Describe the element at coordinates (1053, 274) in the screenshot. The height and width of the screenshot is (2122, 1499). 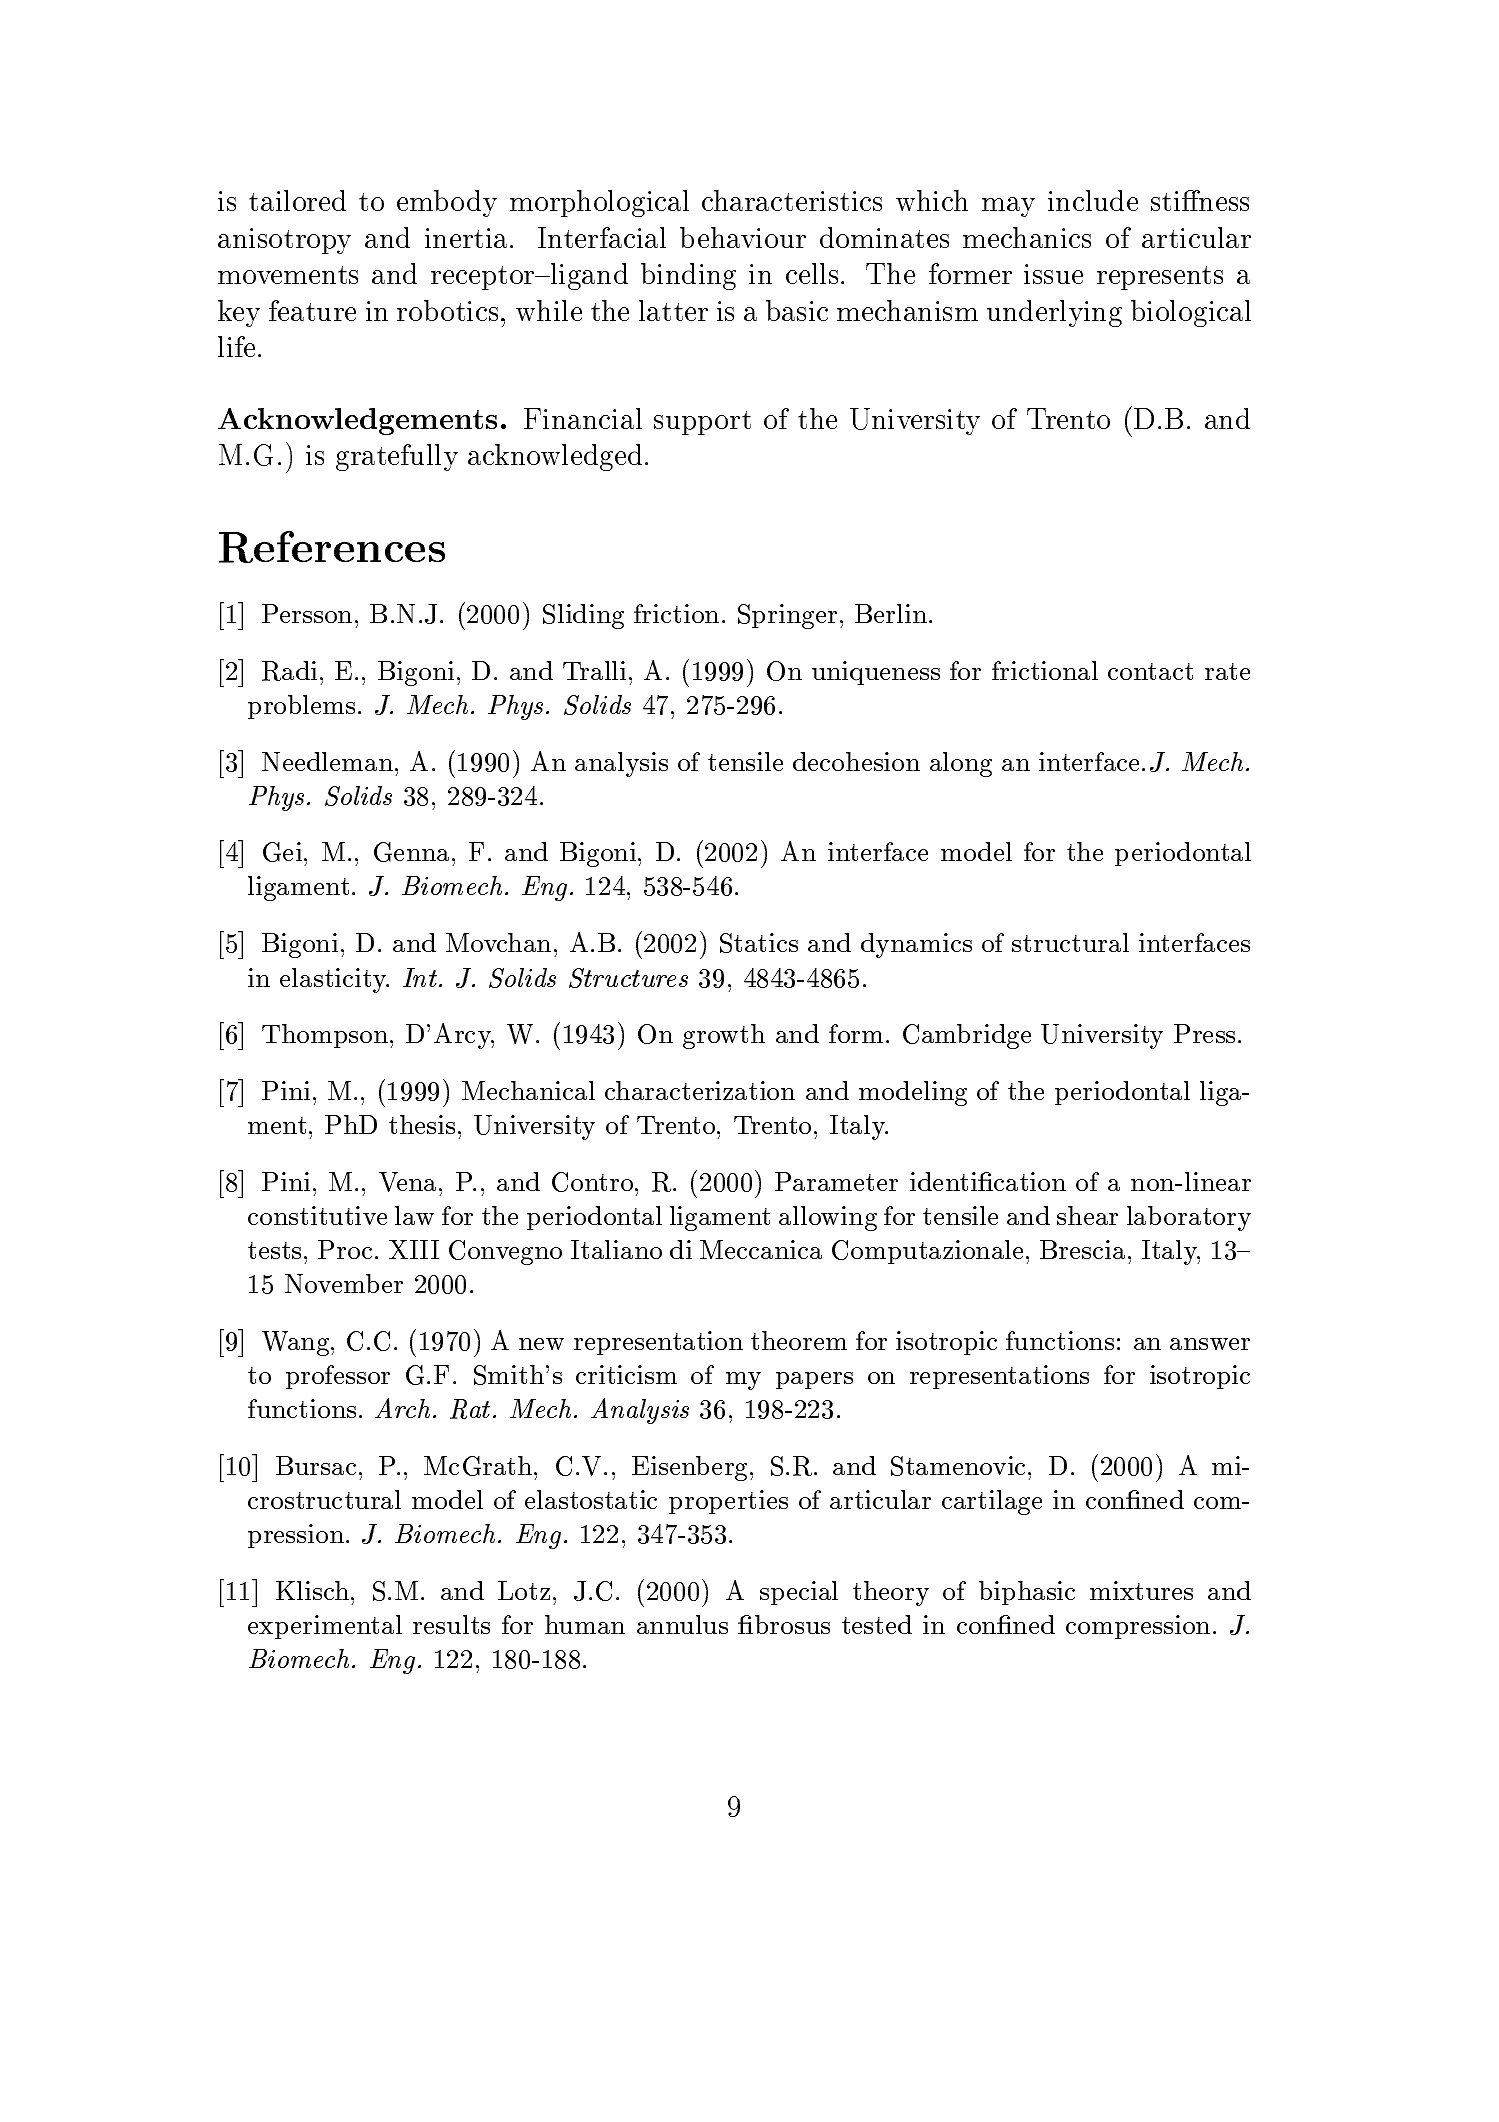
I see `issue` at that location.
